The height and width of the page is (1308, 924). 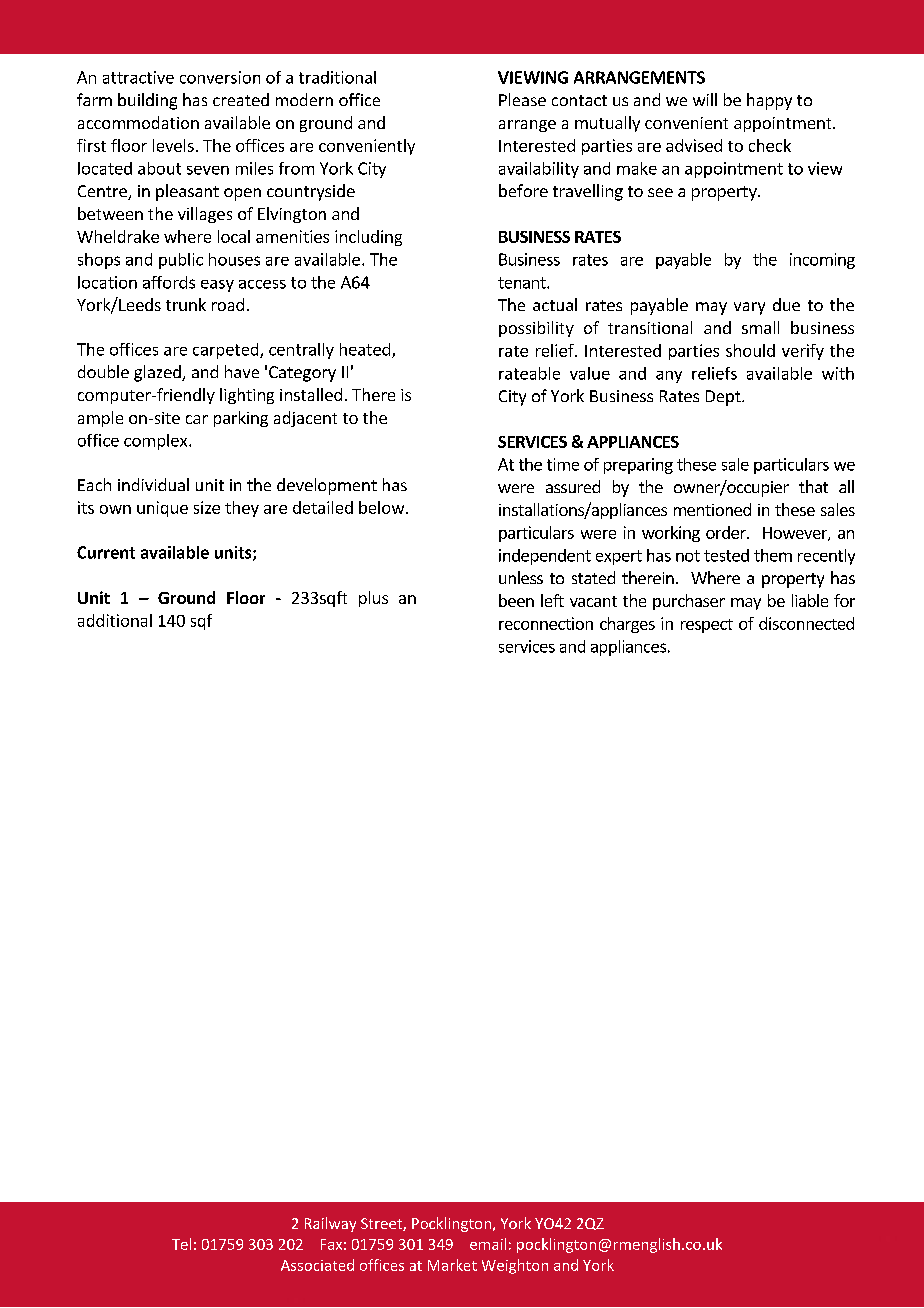 What do you see at coordinates (181, 1244) in the page?
I see `Tel` at bounding box center [181, 1244].
